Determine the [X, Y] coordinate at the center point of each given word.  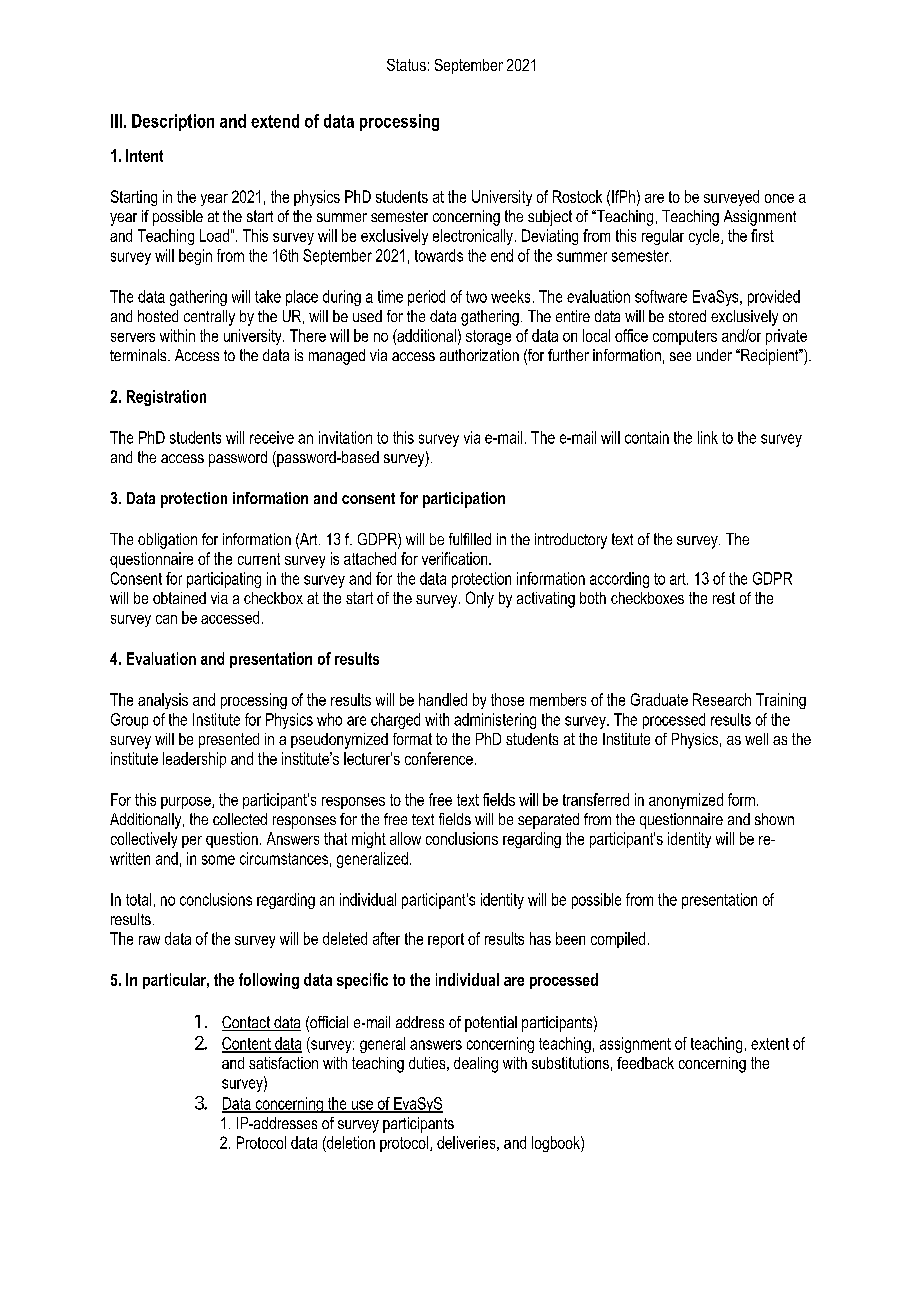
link [708, 437]
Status [406, 65]
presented [229, 740]
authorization [479, 355]
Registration [166, 398]
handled [443, 699]
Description [173, 122]
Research [722, 699]
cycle [705, 237]
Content [247, 1044]
